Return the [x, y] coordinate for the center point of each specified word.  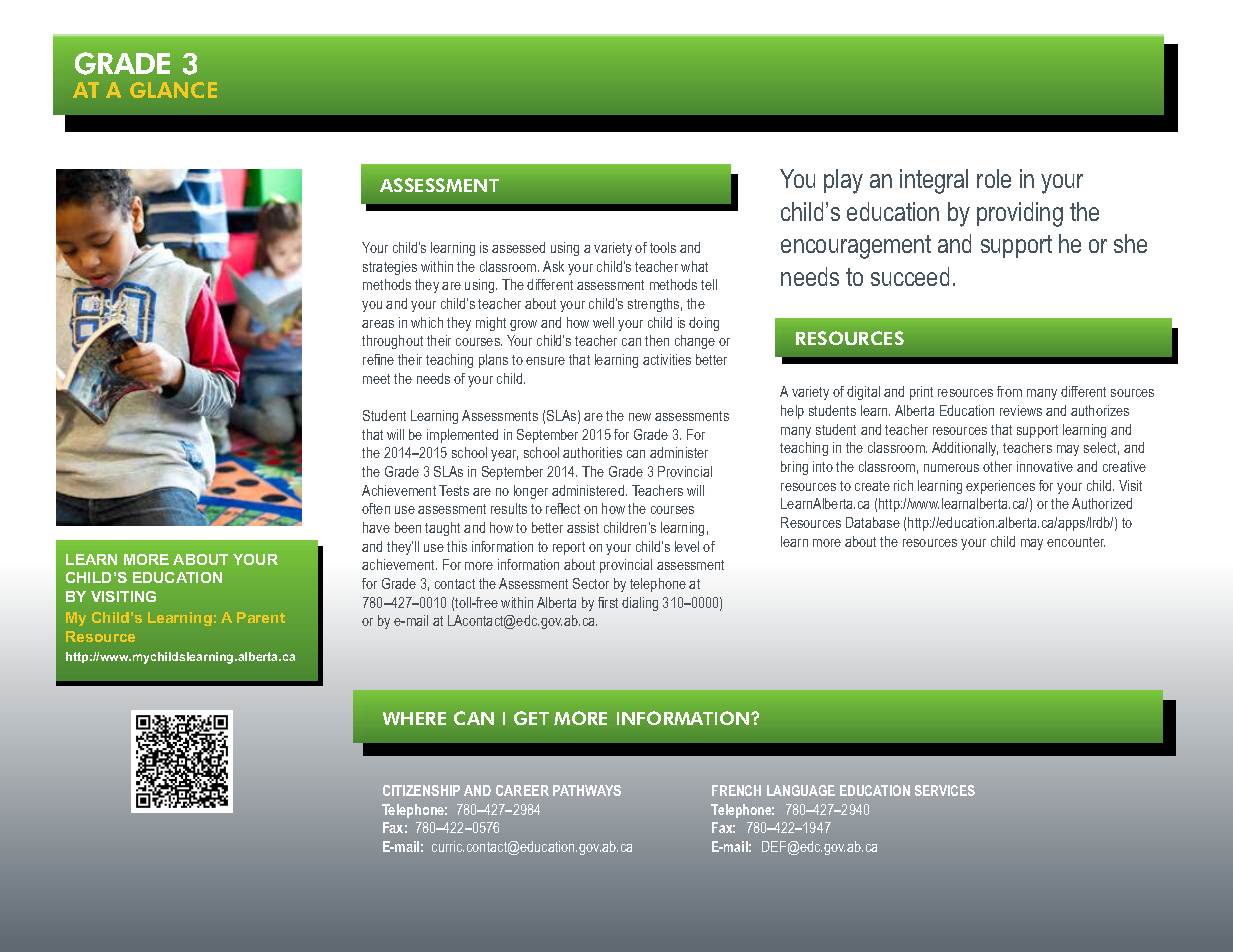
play [843, 181]
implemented [462, 436]
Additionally [965, 449]
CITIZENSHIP [421, 790]
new [640, 417]
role [994, 178]
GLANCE [173, 90]
